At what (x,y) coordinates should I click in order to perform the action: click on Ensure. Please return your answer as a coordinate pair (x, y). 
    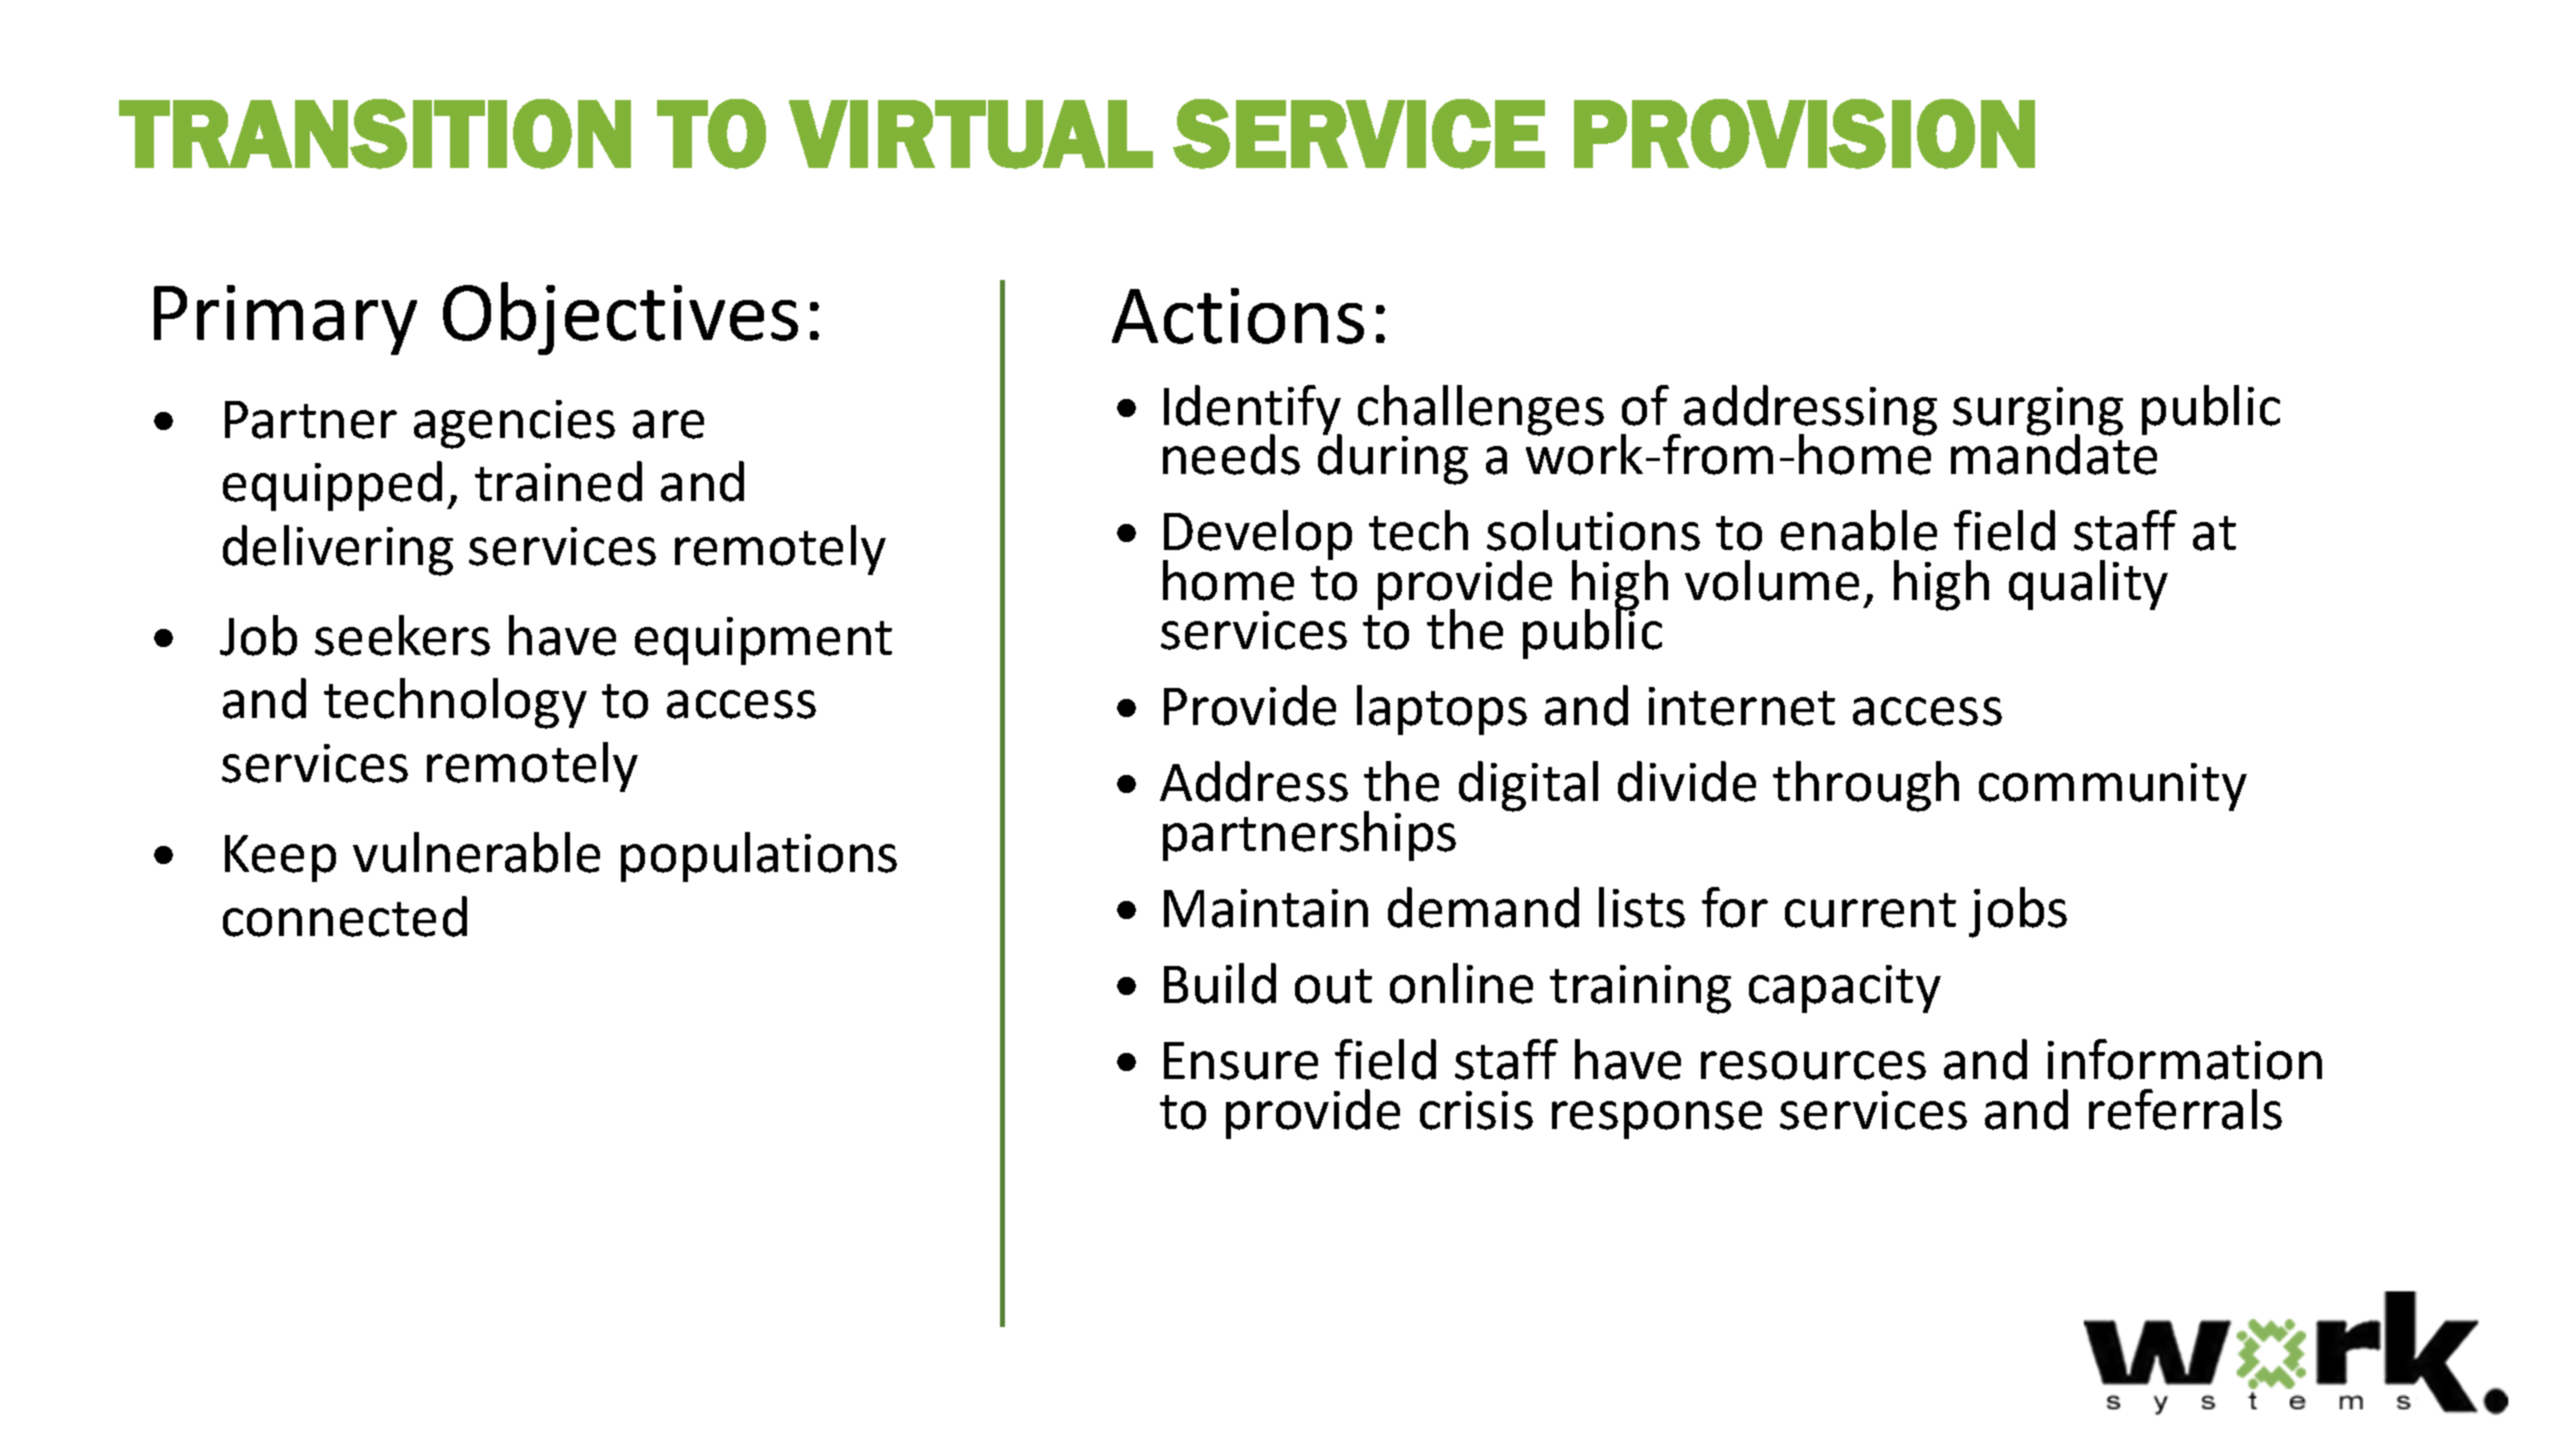
    Looking at the image, I should click on (1241, 1061).
